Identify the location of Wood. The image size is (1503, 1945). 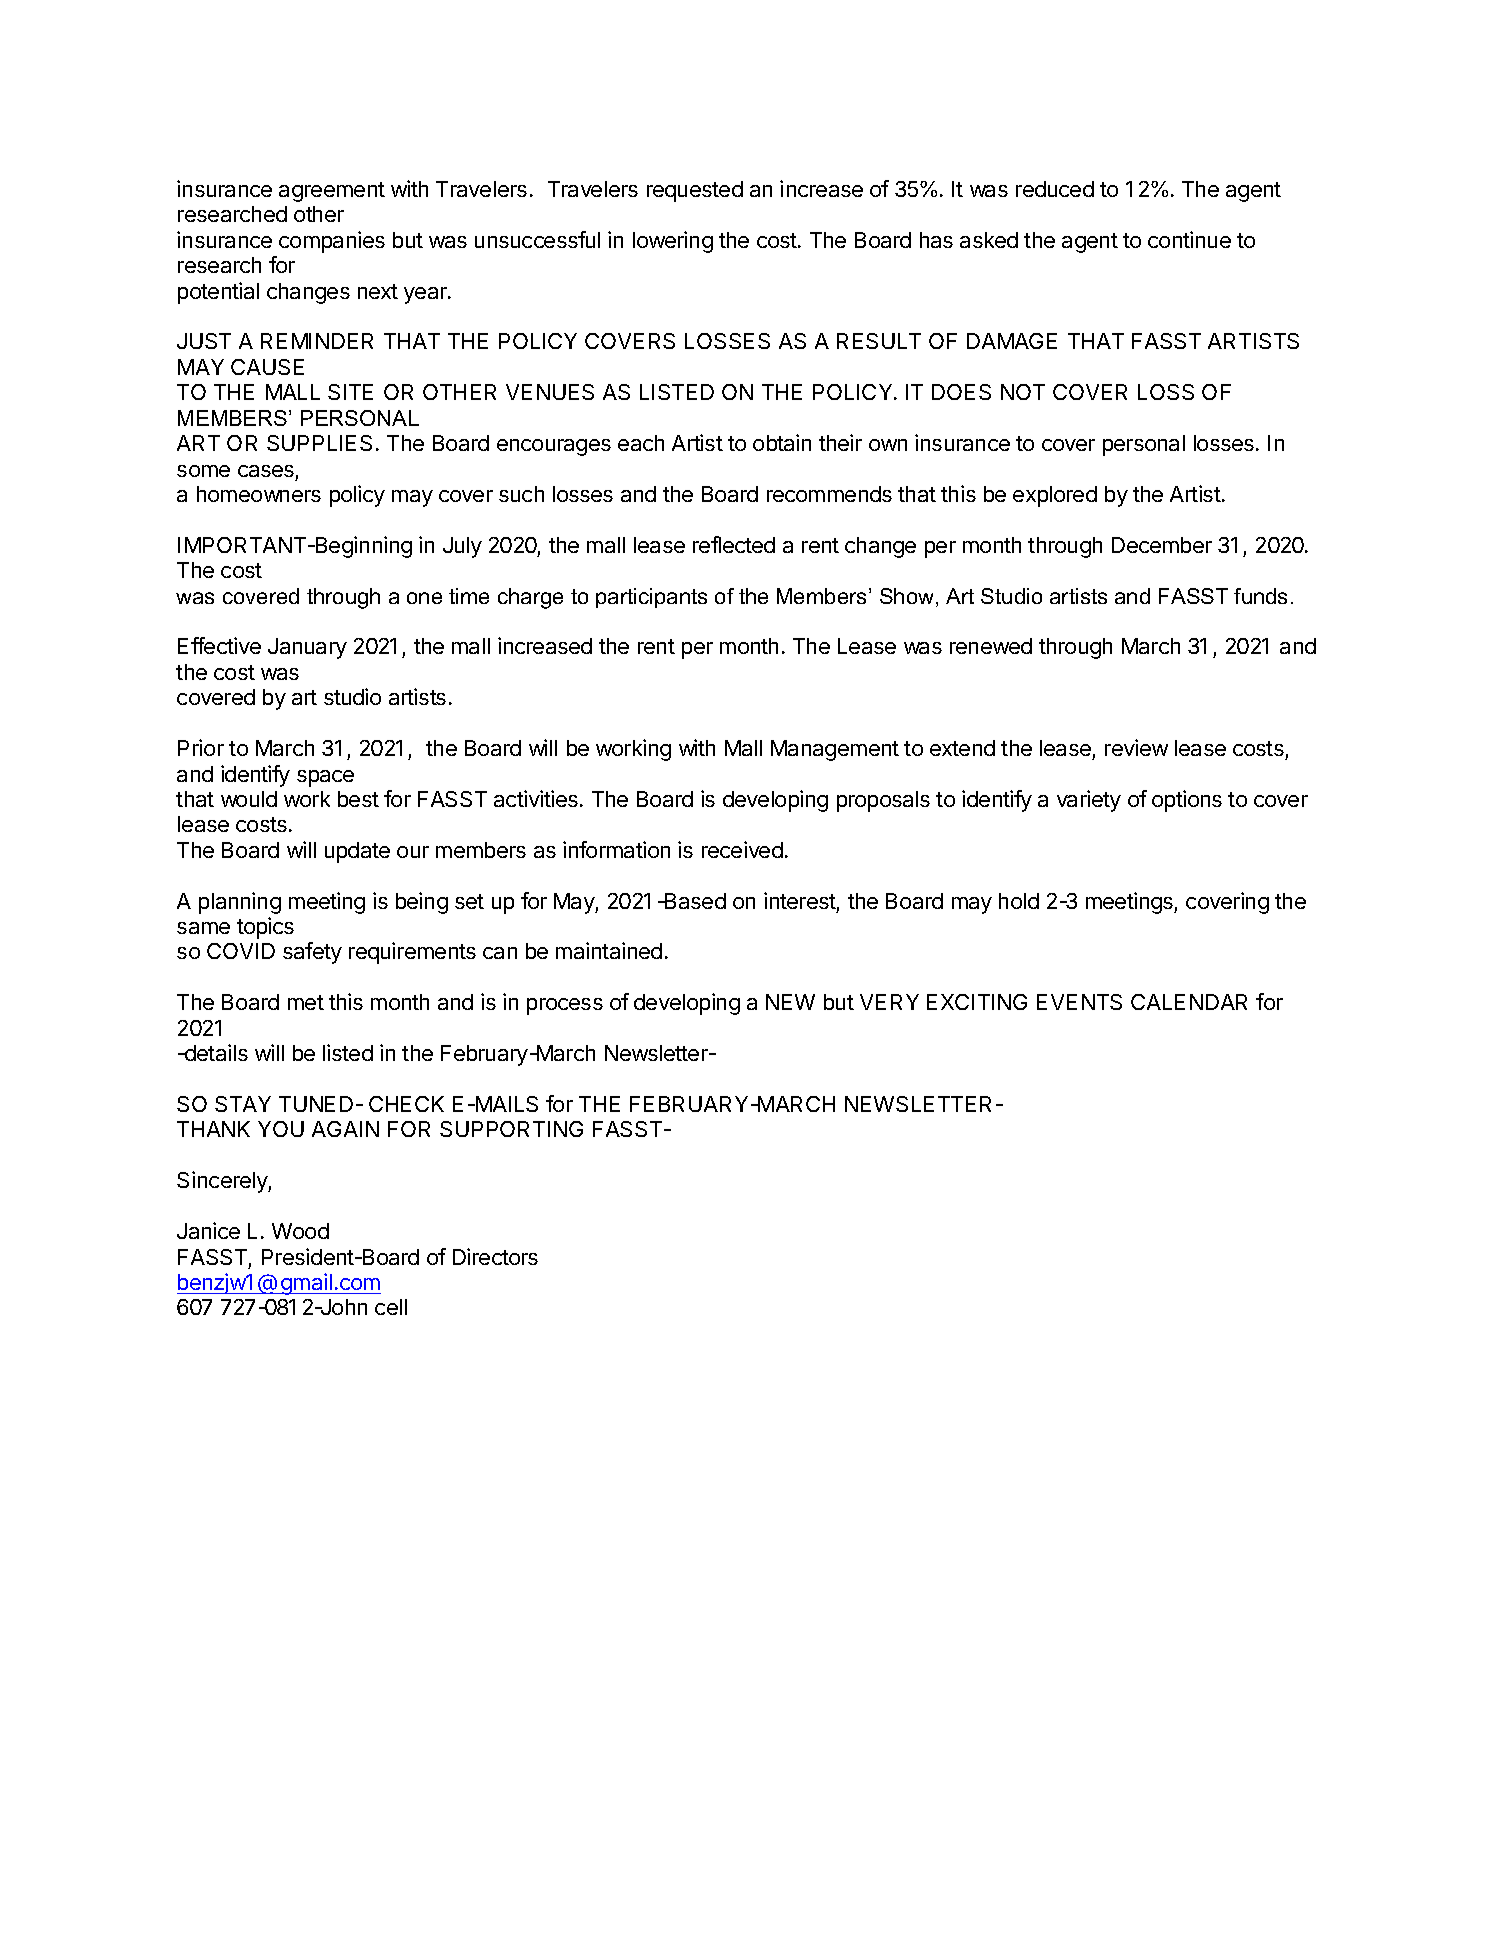
(300, 1231).
